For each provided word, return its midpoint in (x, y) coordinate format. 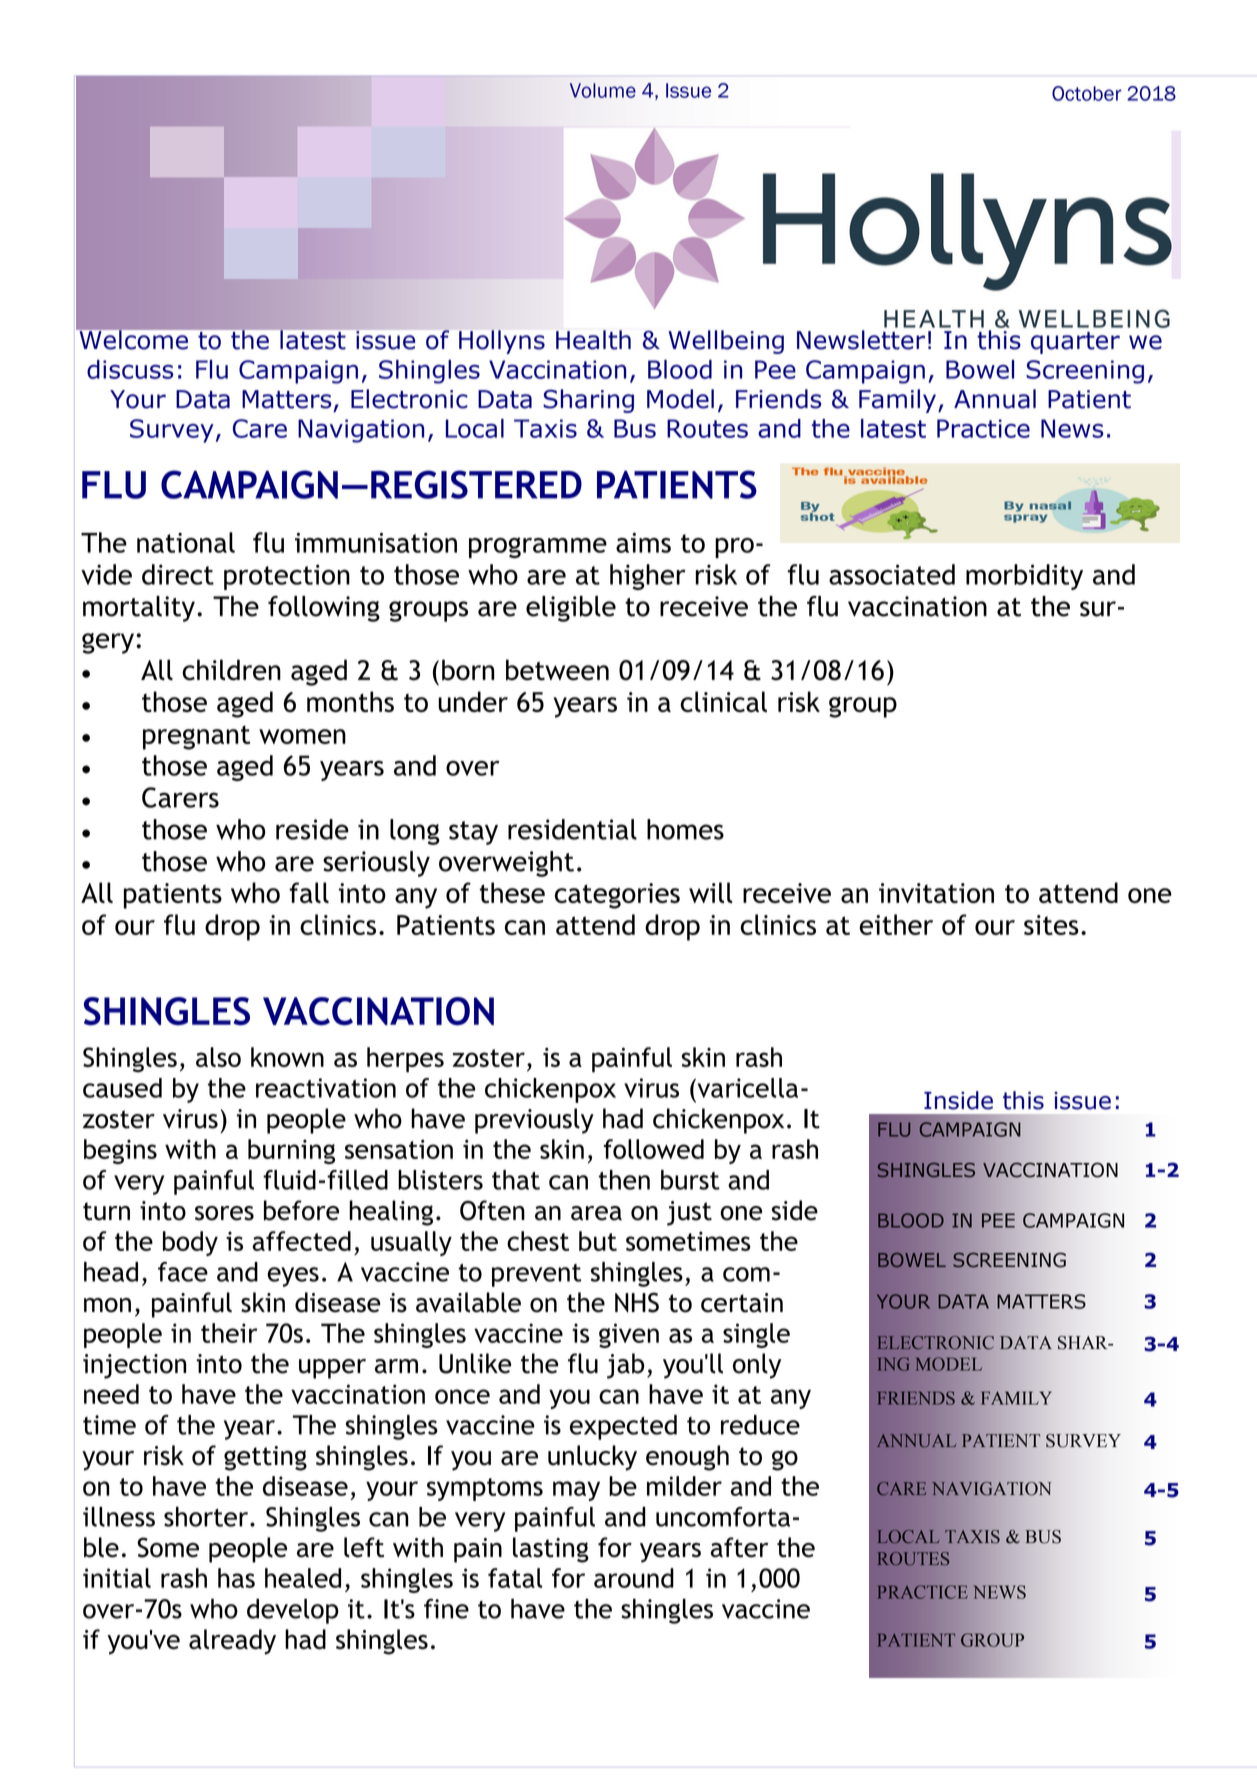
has (236, 1578)
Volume (603, 90)
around (634, 1578)
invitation (936, 893)
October (1087, 93)
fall (309, 892)
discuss (130, 369)
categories (617, 896)
